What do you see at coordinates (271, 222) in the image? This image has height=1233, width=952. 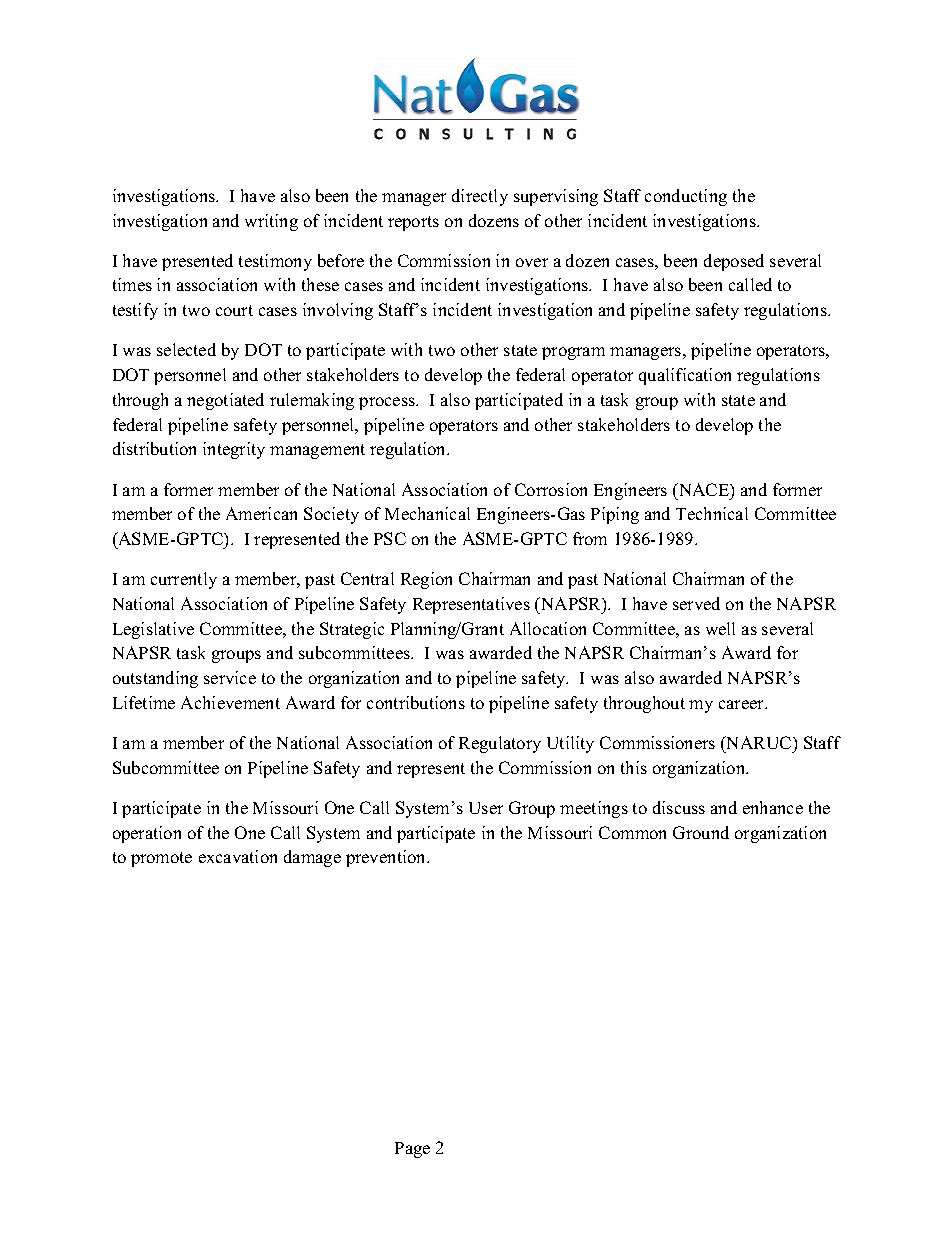 I see `writing` at bounding box center [271, 222].
